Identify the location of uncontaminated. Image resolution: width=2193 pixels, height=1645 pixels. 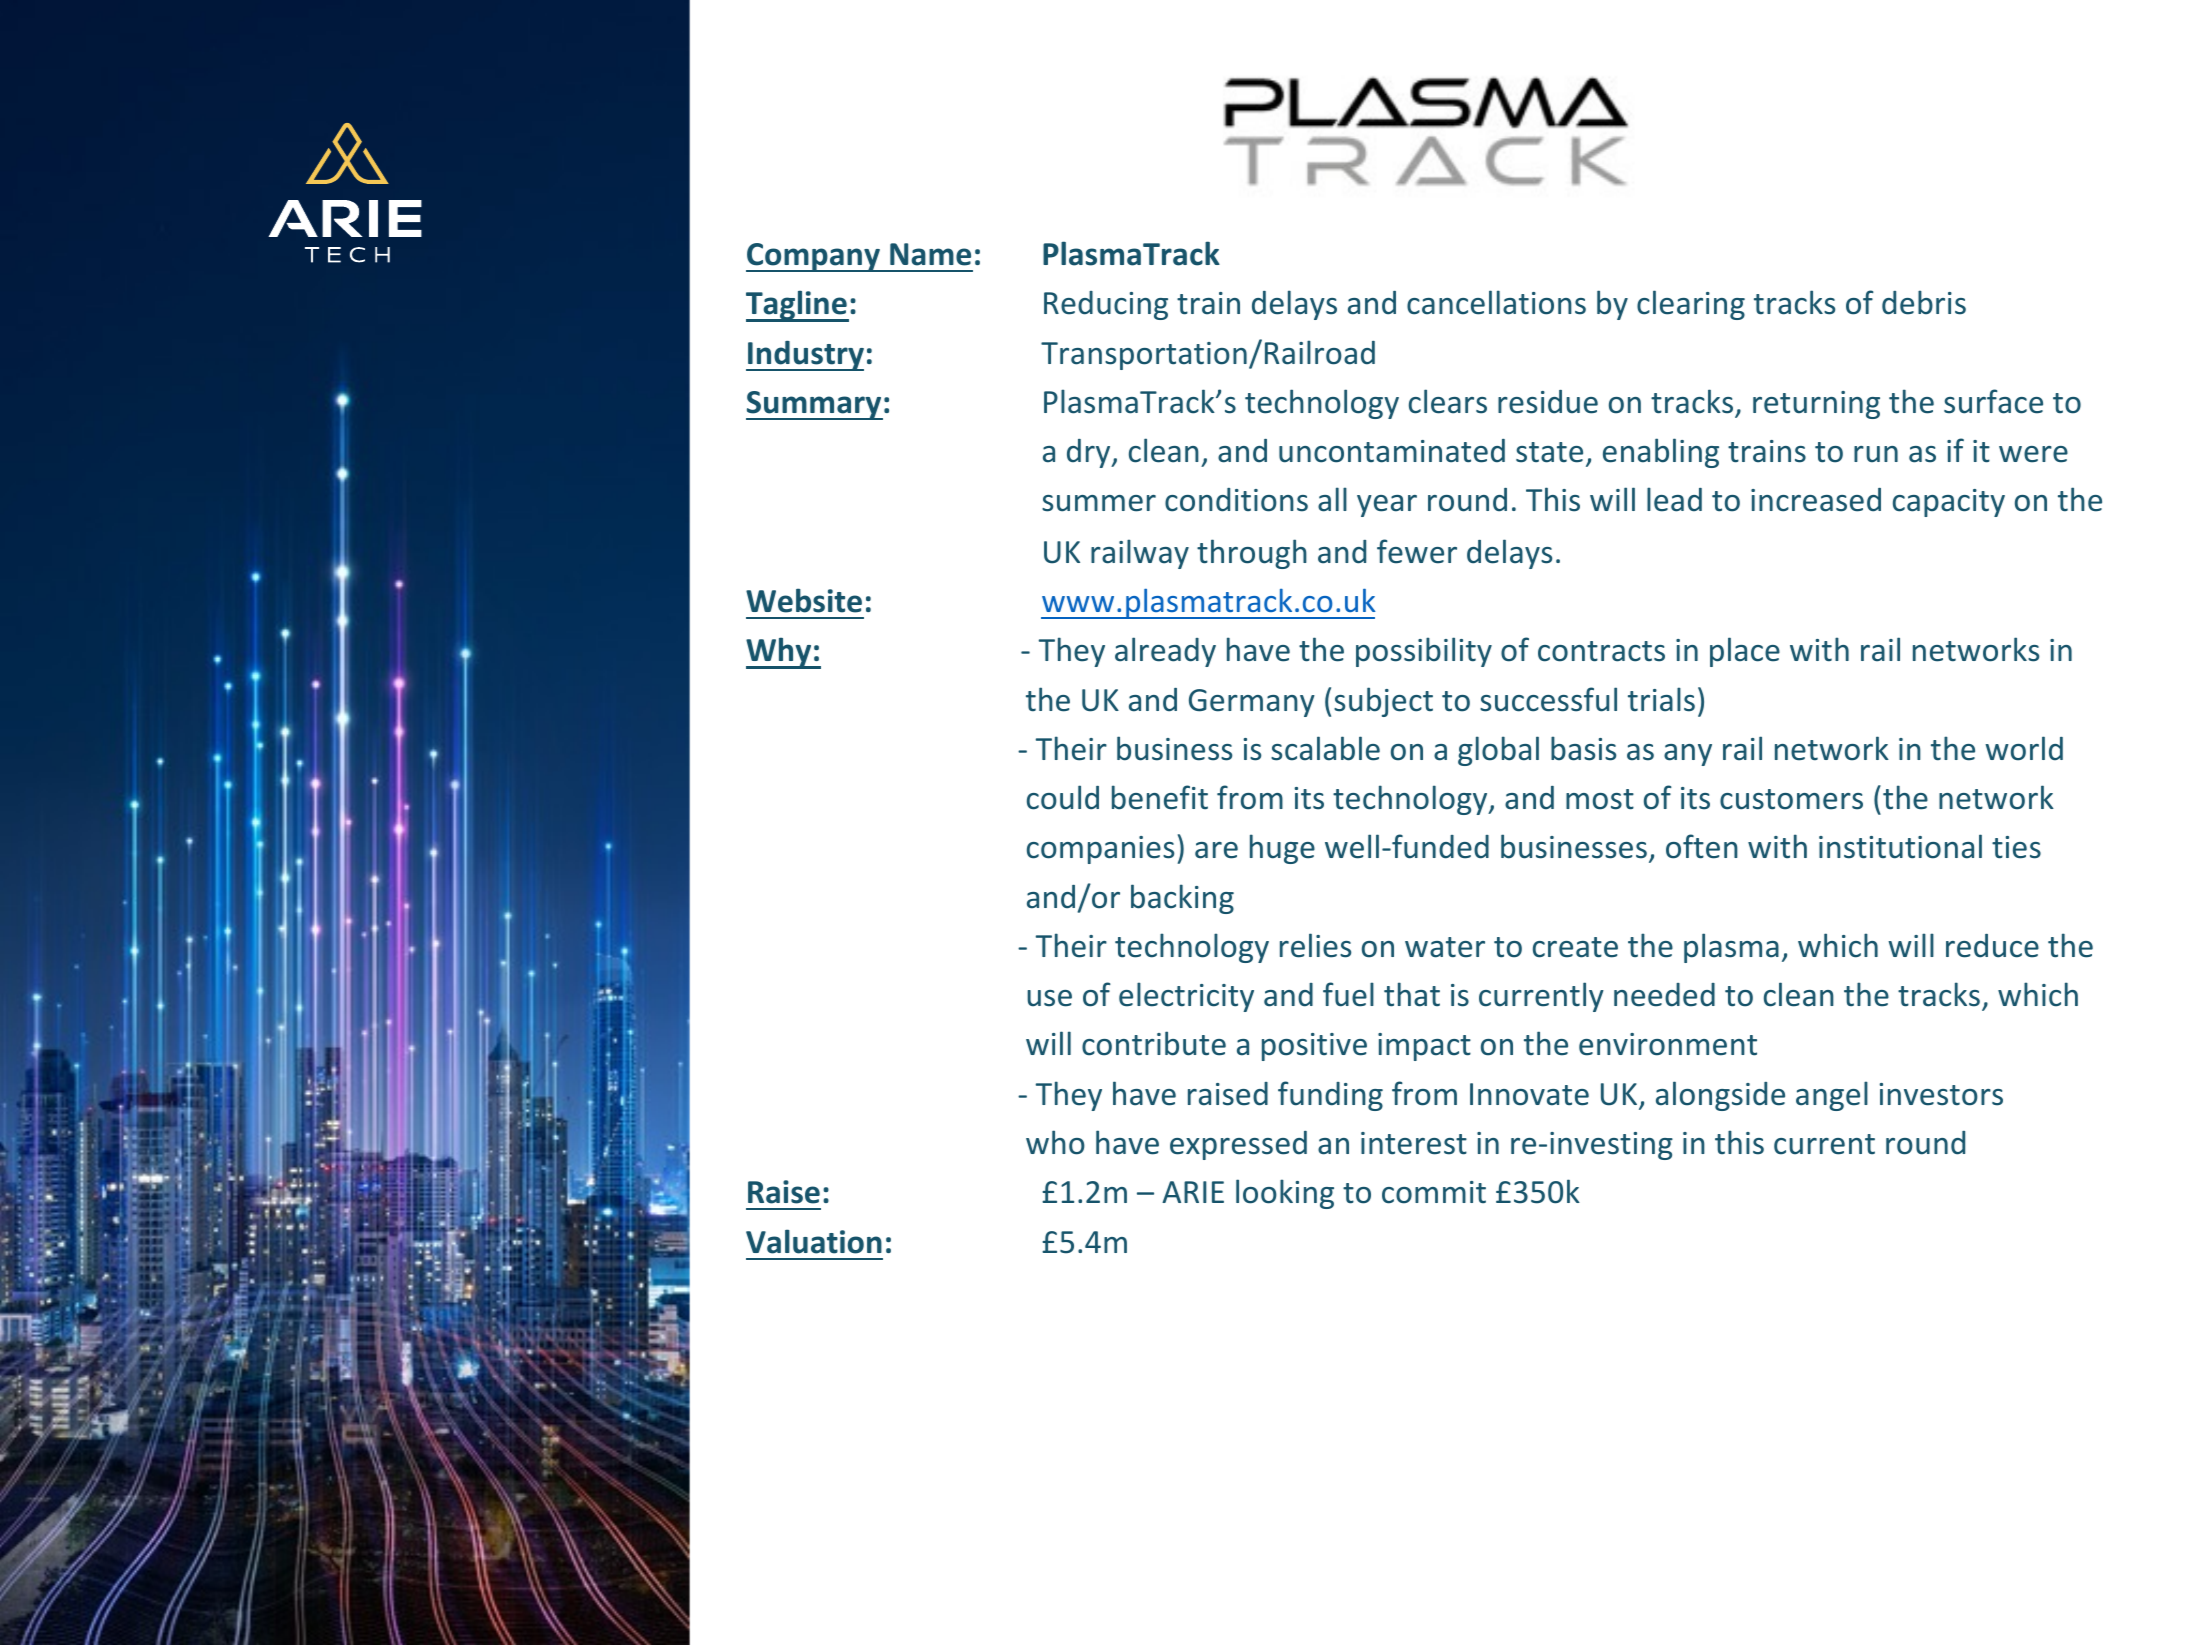
(1392, 451).
